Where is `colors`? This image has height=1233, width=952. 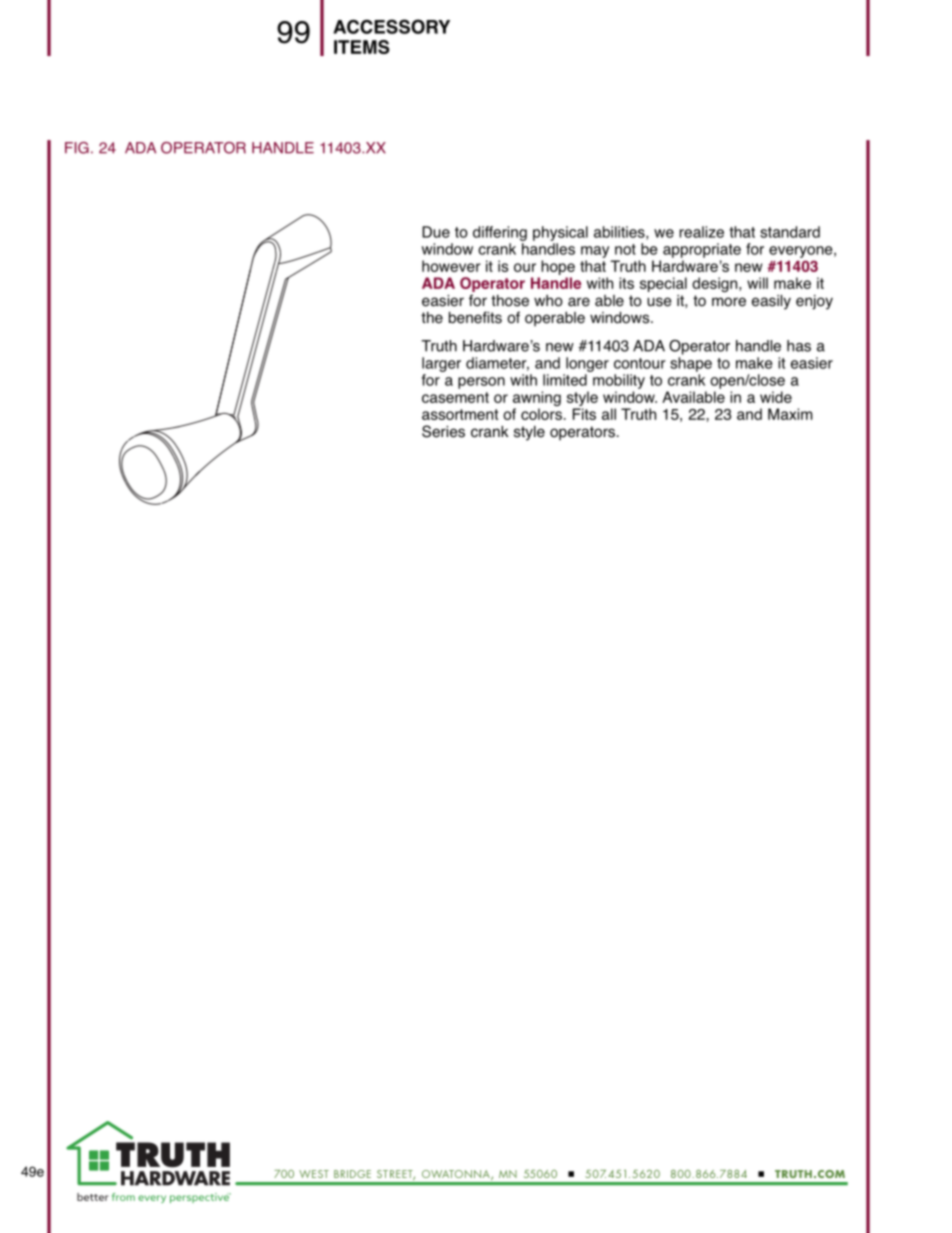
colors is located at coordinates (541, 414).
